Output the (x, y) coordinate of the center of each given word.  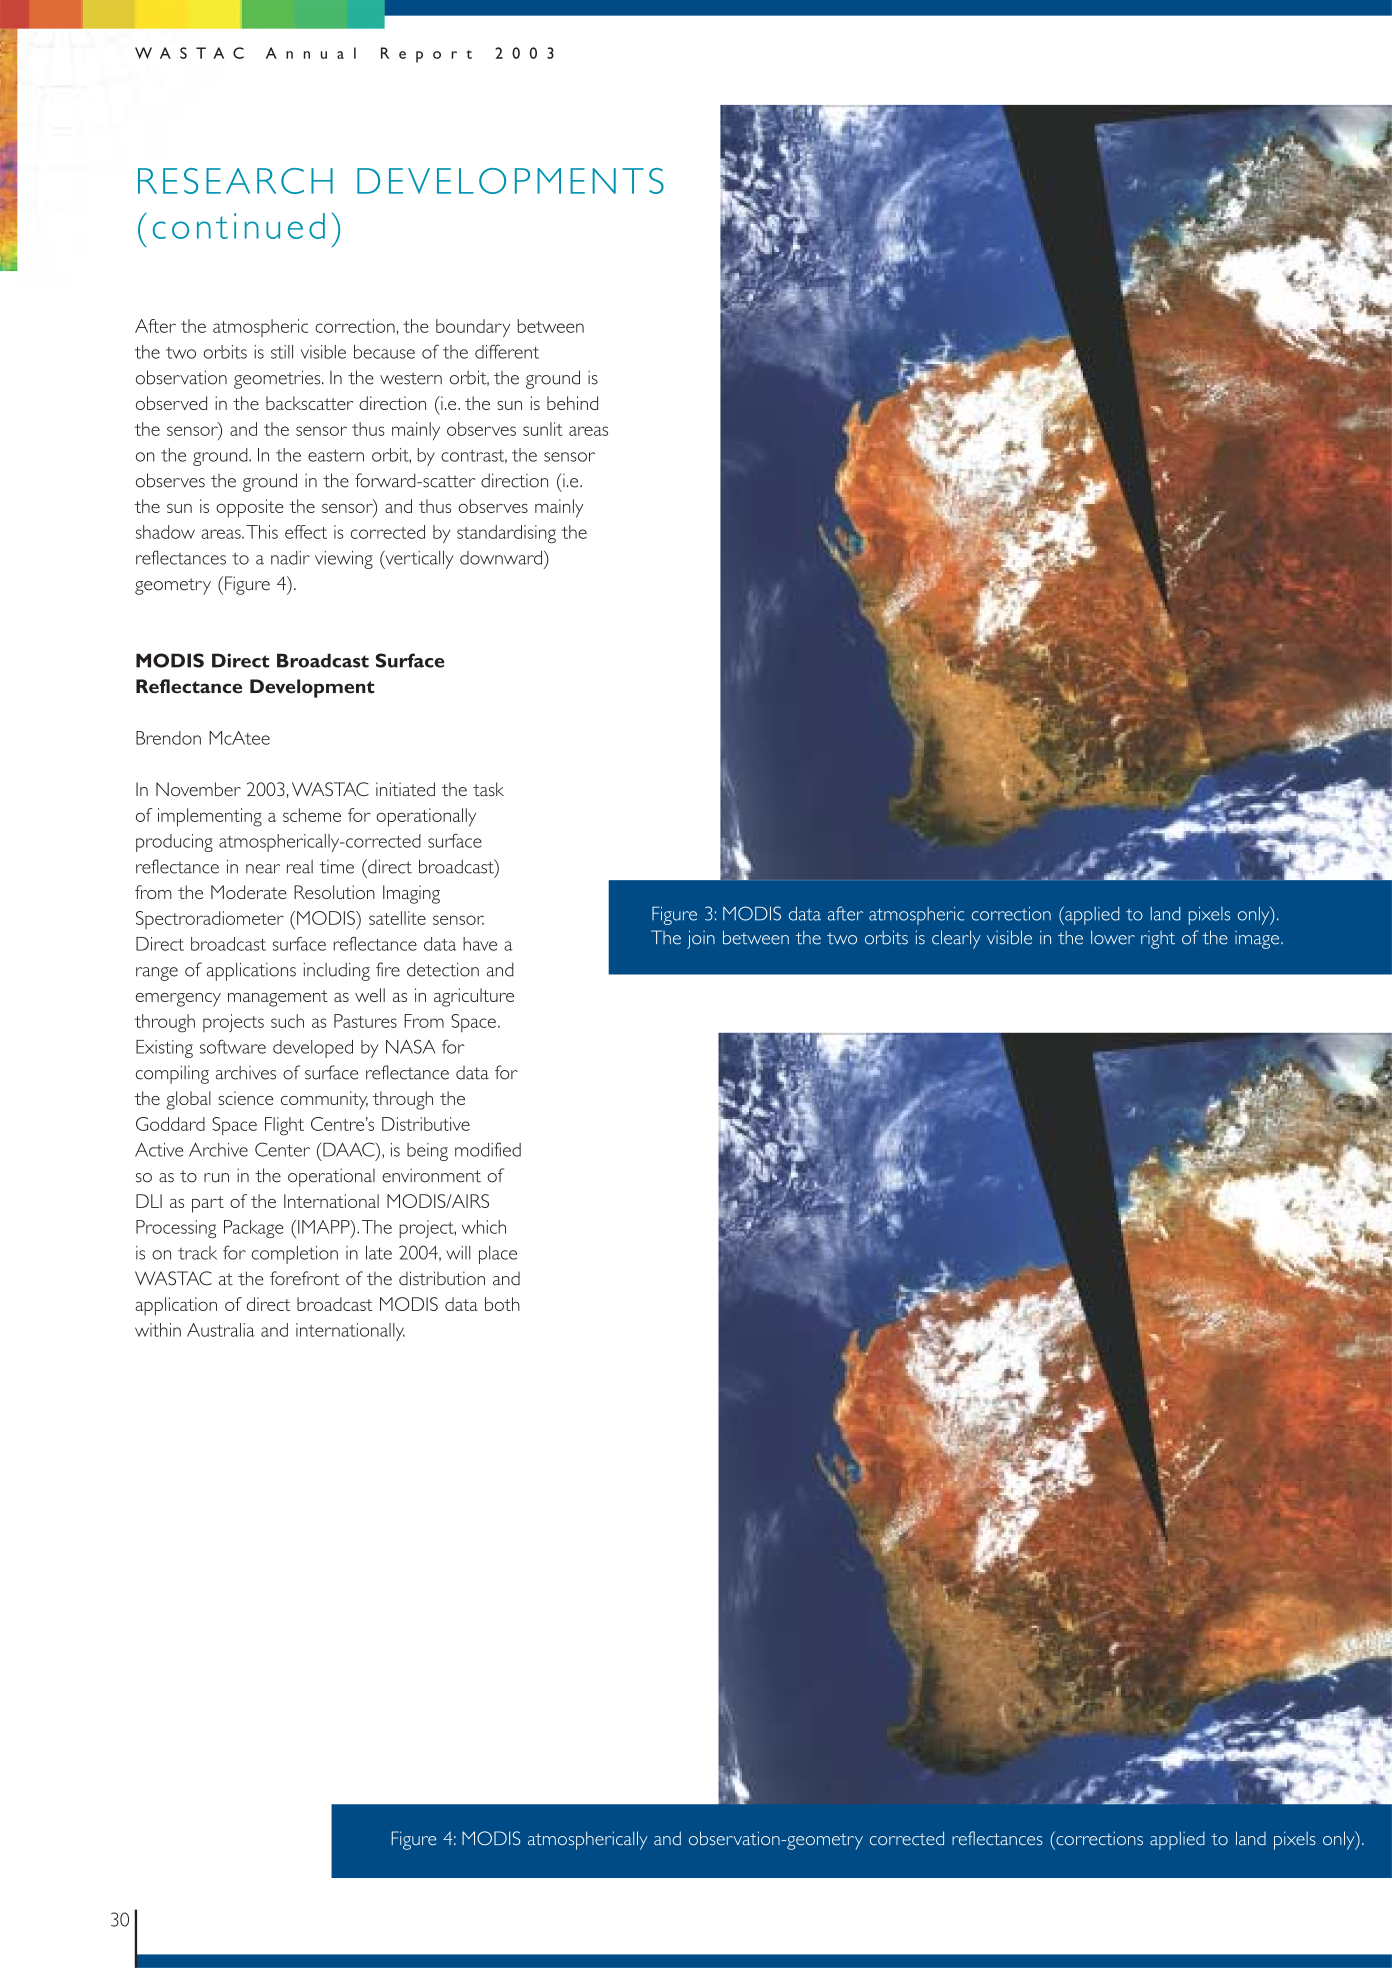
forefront (305, 1278)
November (198, 789)
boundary (473, 328)
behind (572, 403)
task (488, 789)
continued (239, 226)
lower (1113, 937)
